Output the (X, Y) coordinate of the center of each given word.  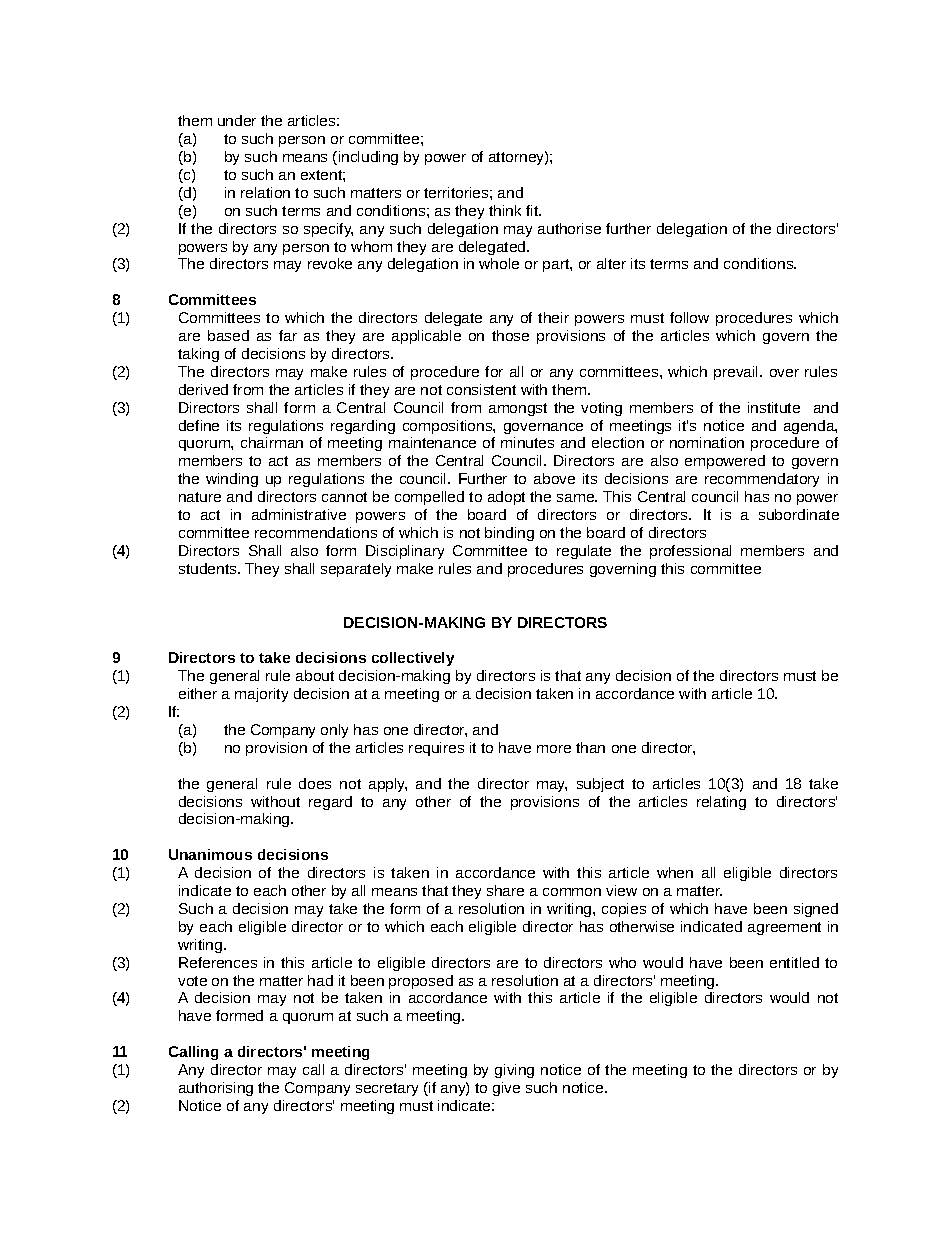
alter (611, 263)
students (209, 568)
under (237, 120)
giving (514, 1071)
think (505, 210)
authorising (216, 1089)
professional (690, 552)
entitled (794, 962)
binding (509, 534)
